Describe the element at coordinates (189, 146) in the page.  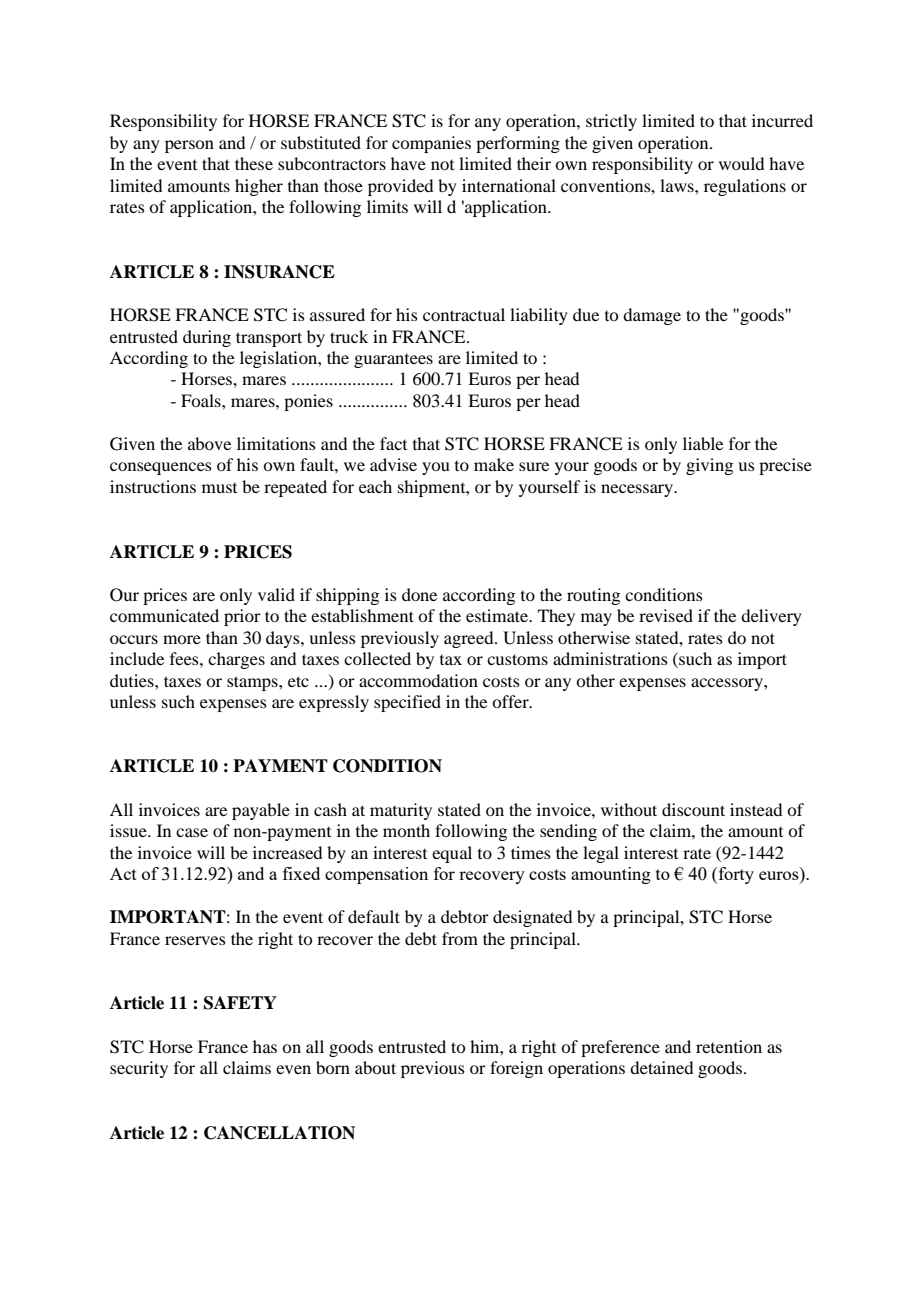
I see `person` at that location.
